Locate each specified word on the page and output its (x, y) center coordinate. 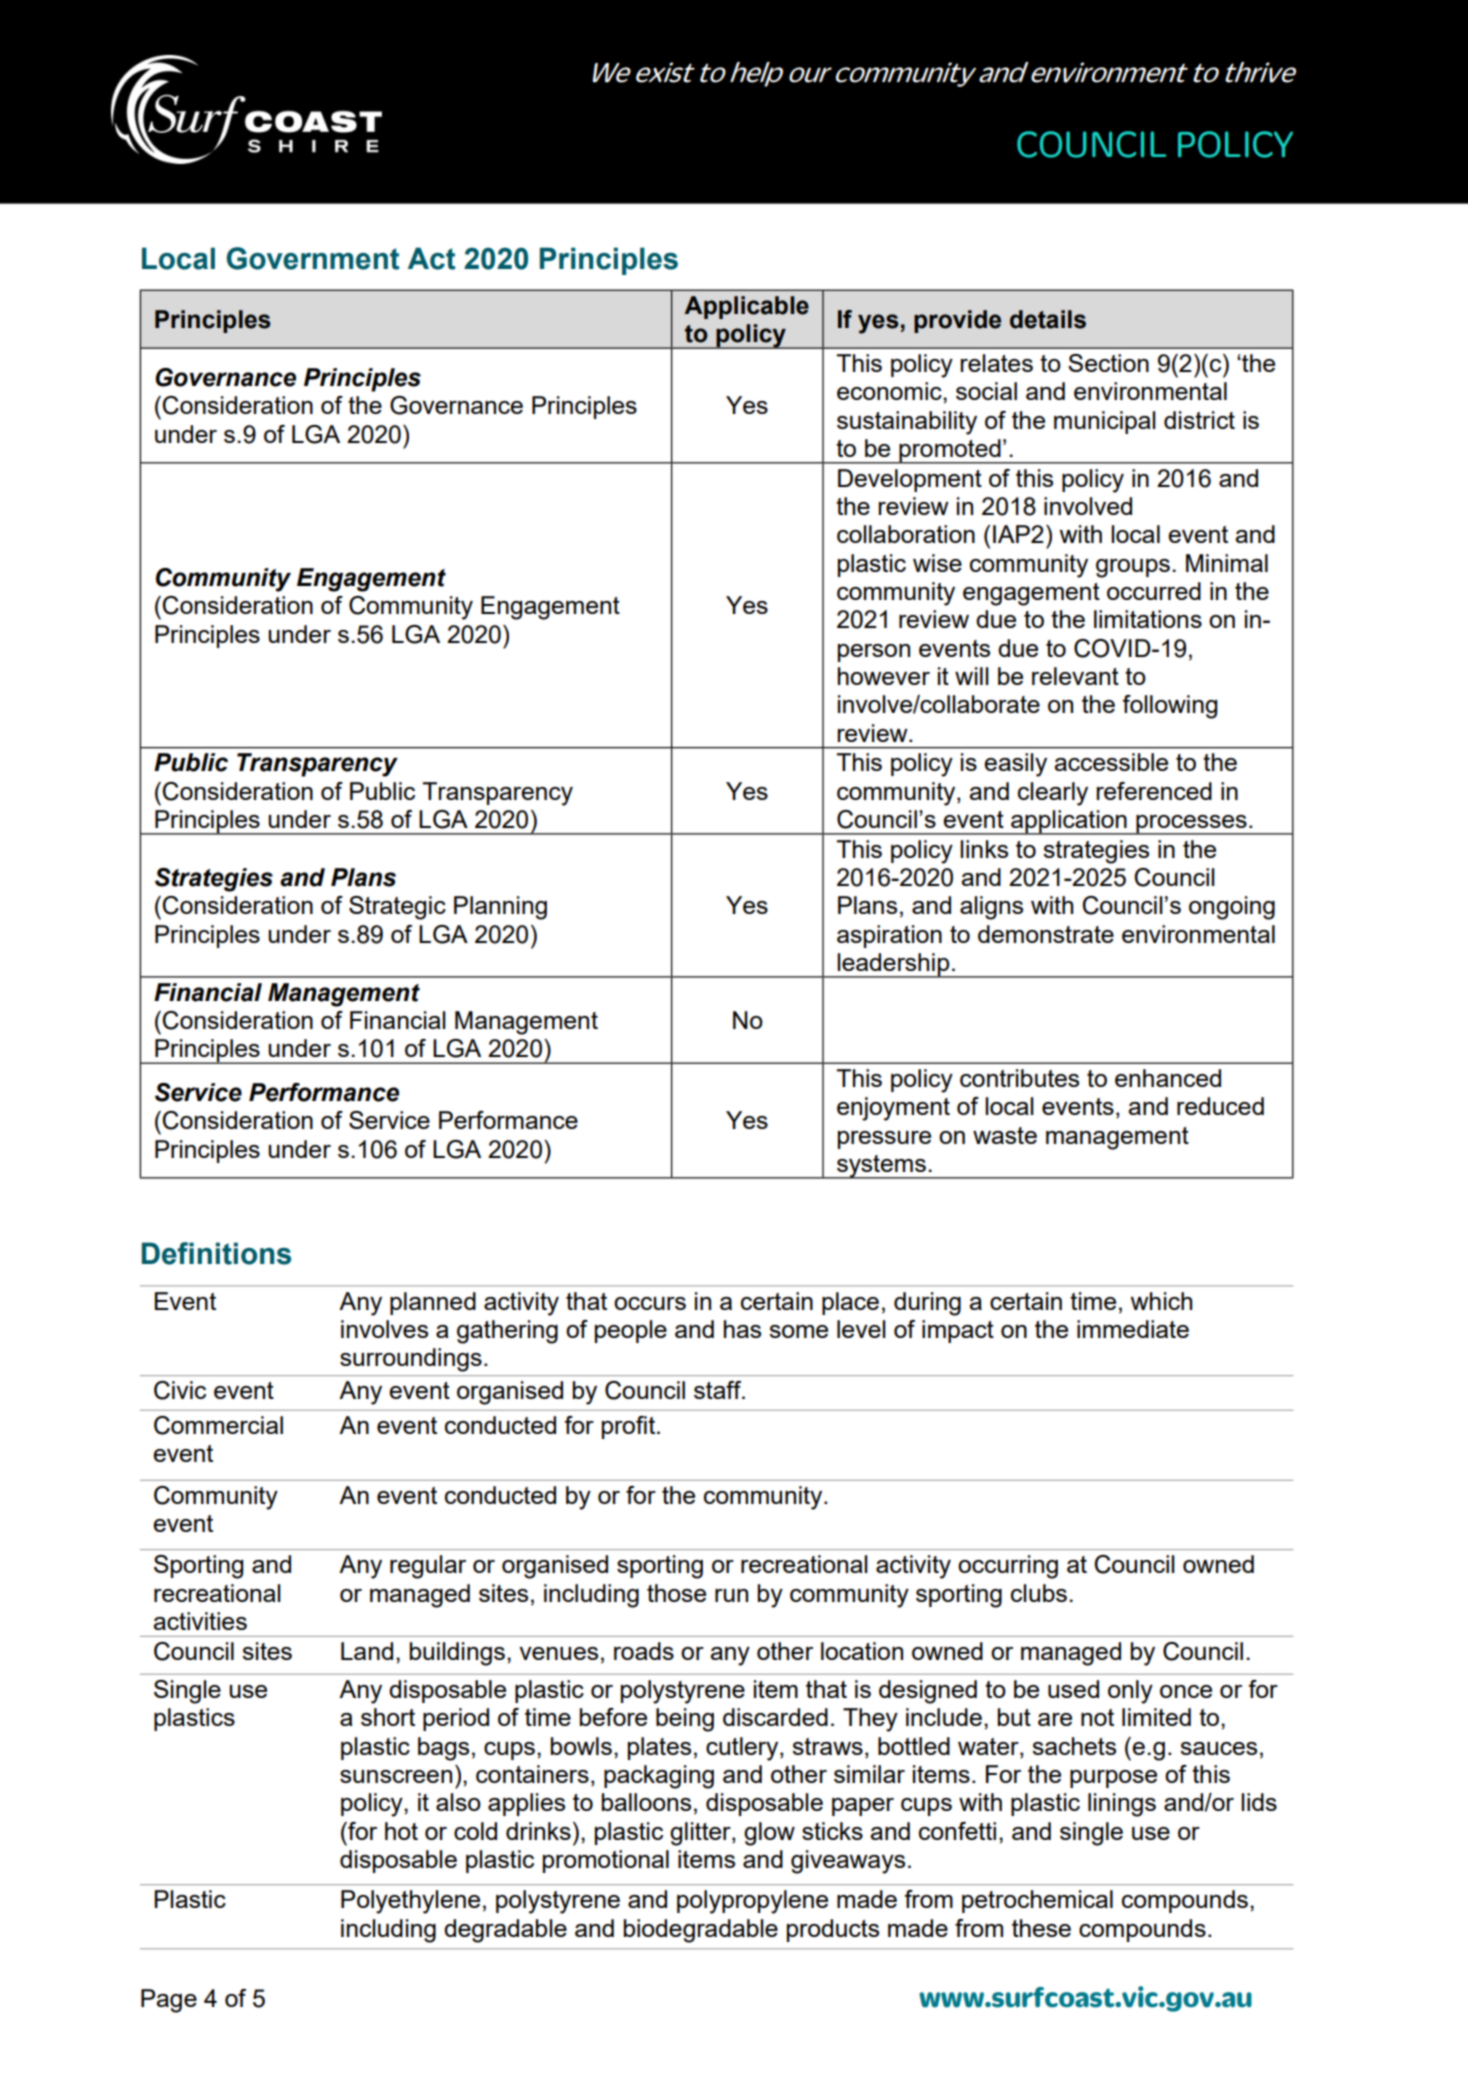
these (1041, 1928)
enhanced (1168, 1078)
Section (1108, 363)
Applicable (746, 307)
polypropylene (752, 1902)
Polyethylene (410, 1902)
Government (313, 258)
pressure (884, 1140)
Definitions (216, 1253)
